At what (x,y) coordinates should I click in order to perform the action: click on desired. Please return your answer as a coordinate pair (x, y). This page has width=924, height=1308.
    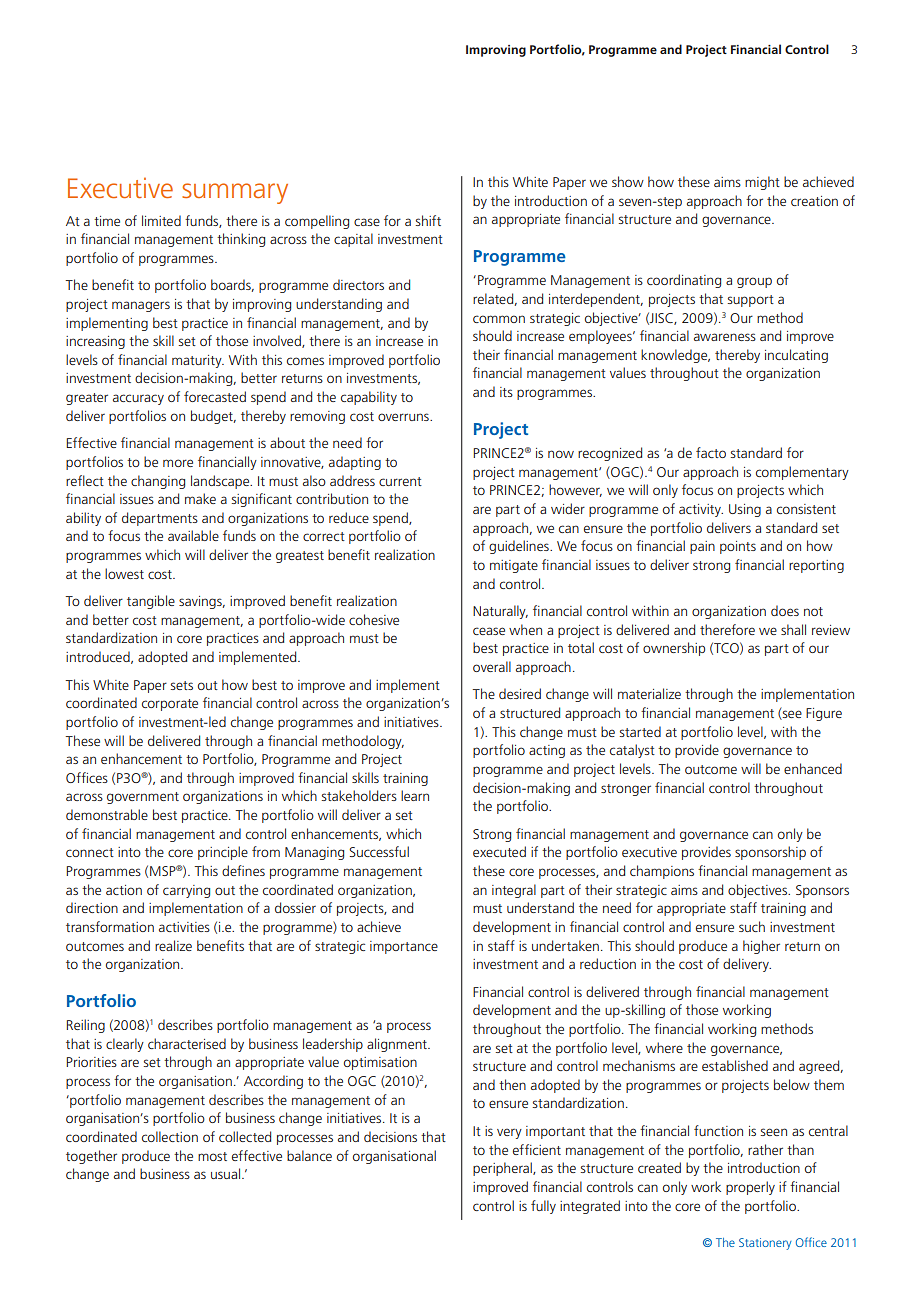
    Looking at the image, I should click on (520, 693).
